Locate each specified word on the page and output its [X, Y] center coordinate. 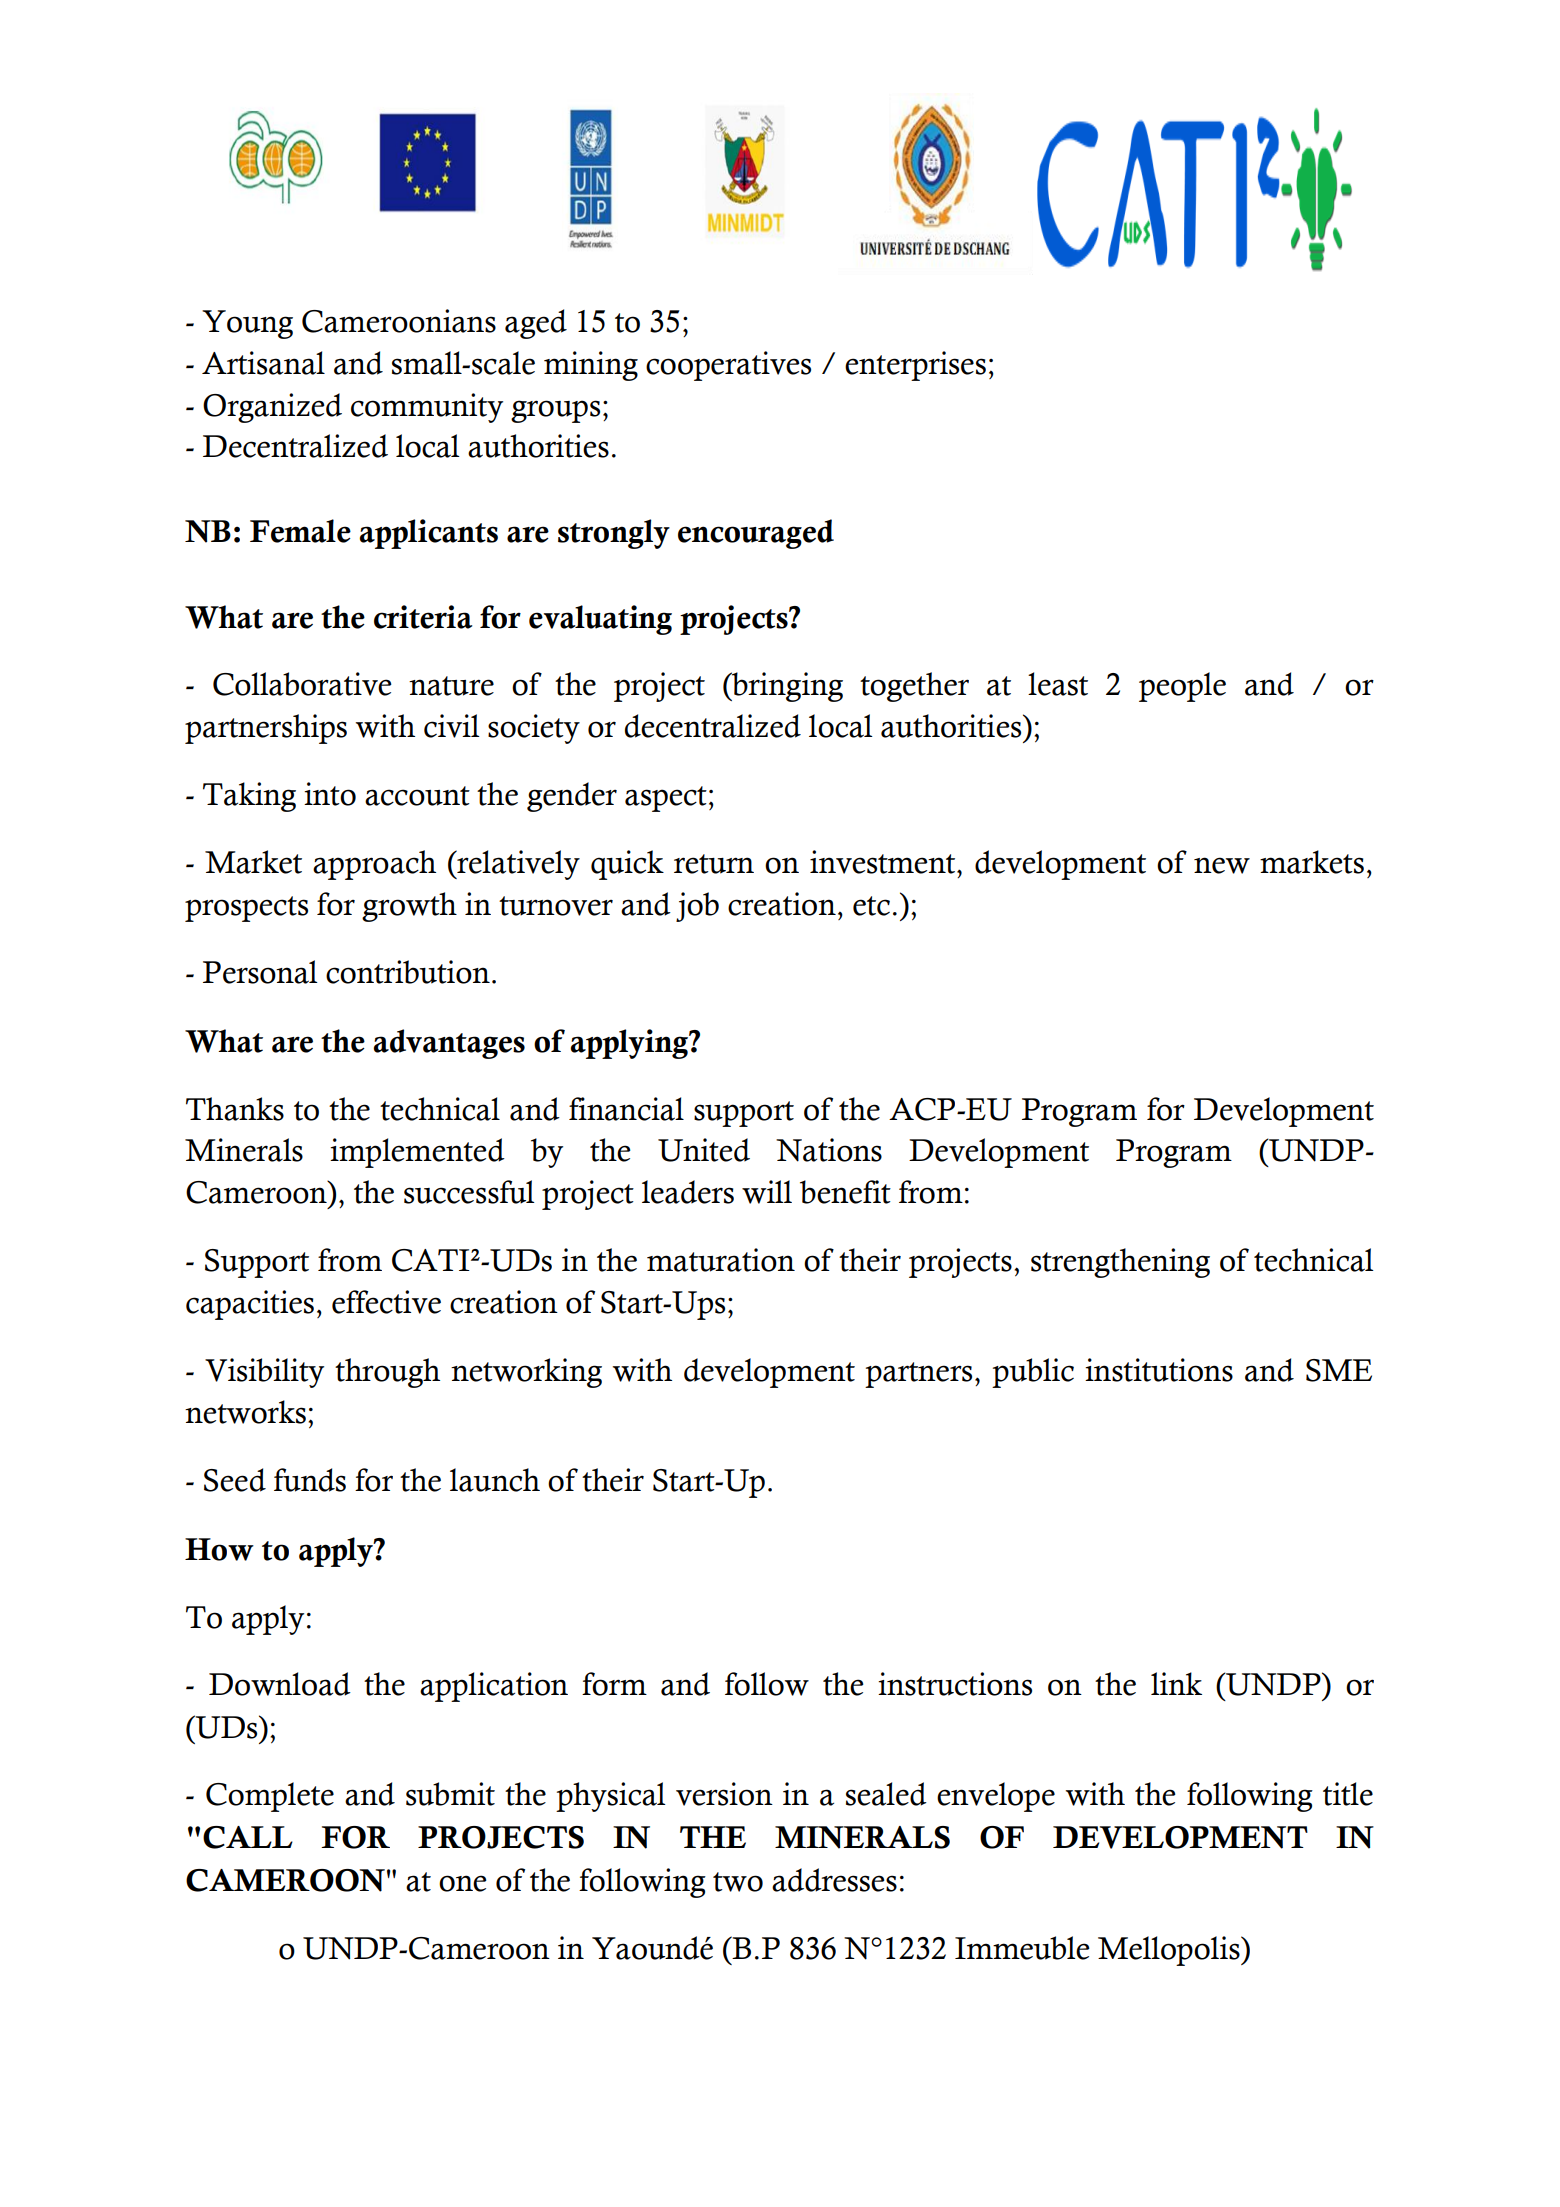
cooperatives [728, 366]
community [427, 408]
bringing [786, 687]
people [1182, 687]
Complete [270, 1797]
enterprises [915, 366]
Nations [829, 1150]
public [1033, 1373]
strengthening [1120, 1263]
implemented [417, 1153]
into [330, 794]
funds [310, 1480]
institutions [1159, 1370]
